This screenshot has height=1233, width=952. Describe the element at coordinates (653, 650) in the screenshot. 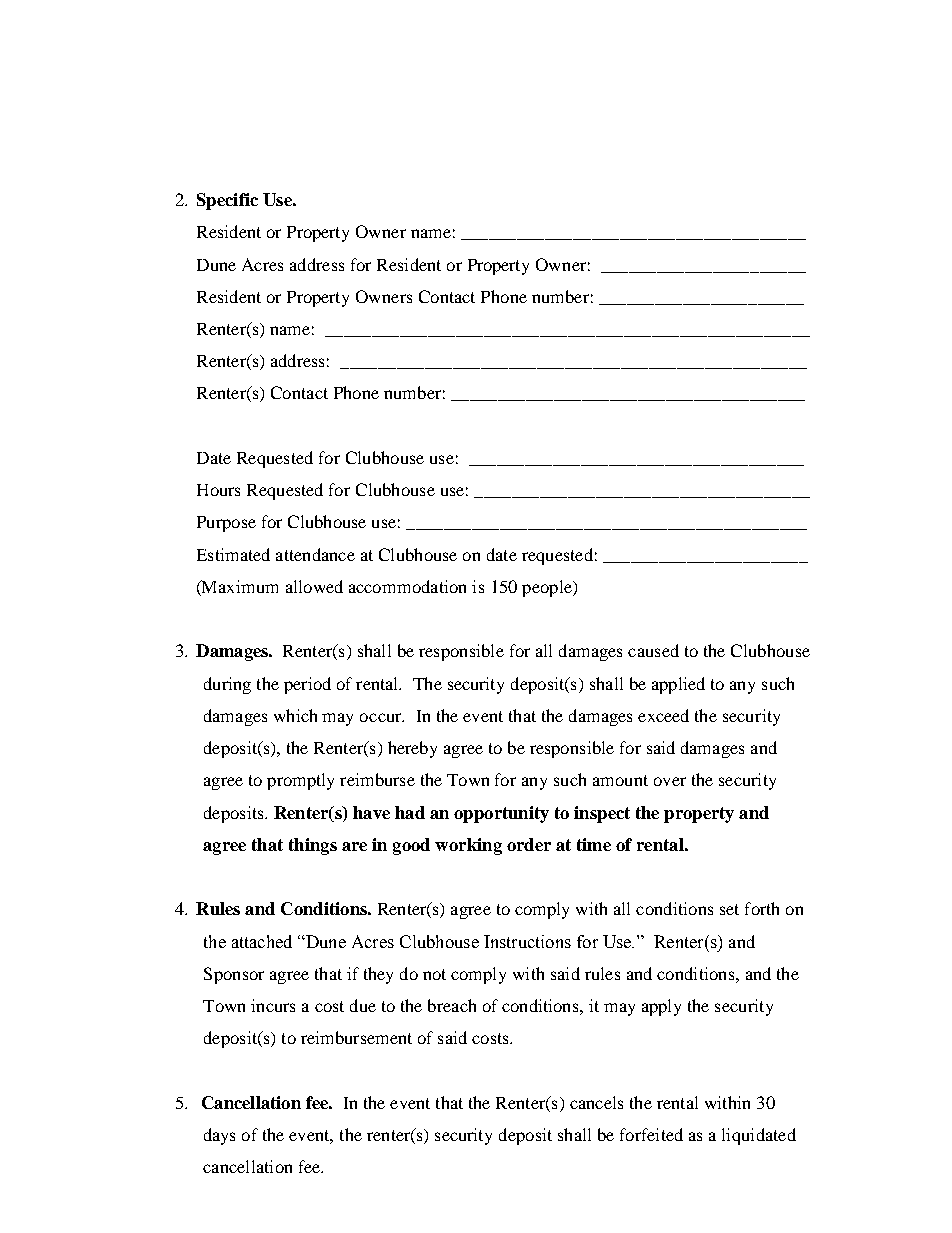

I see `caused` at that location.
